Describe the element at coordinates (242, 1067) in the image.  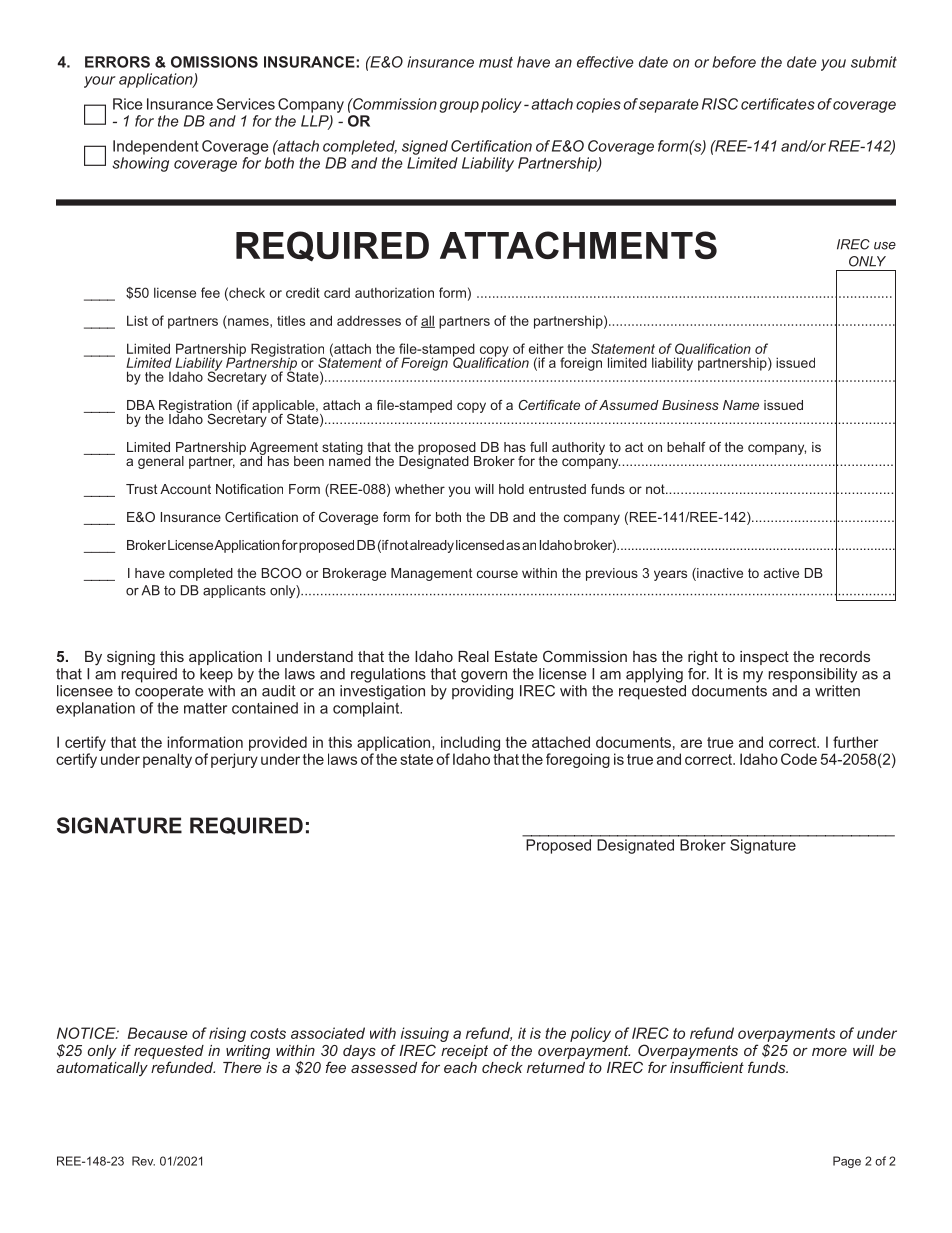
I see `There` at that location.
